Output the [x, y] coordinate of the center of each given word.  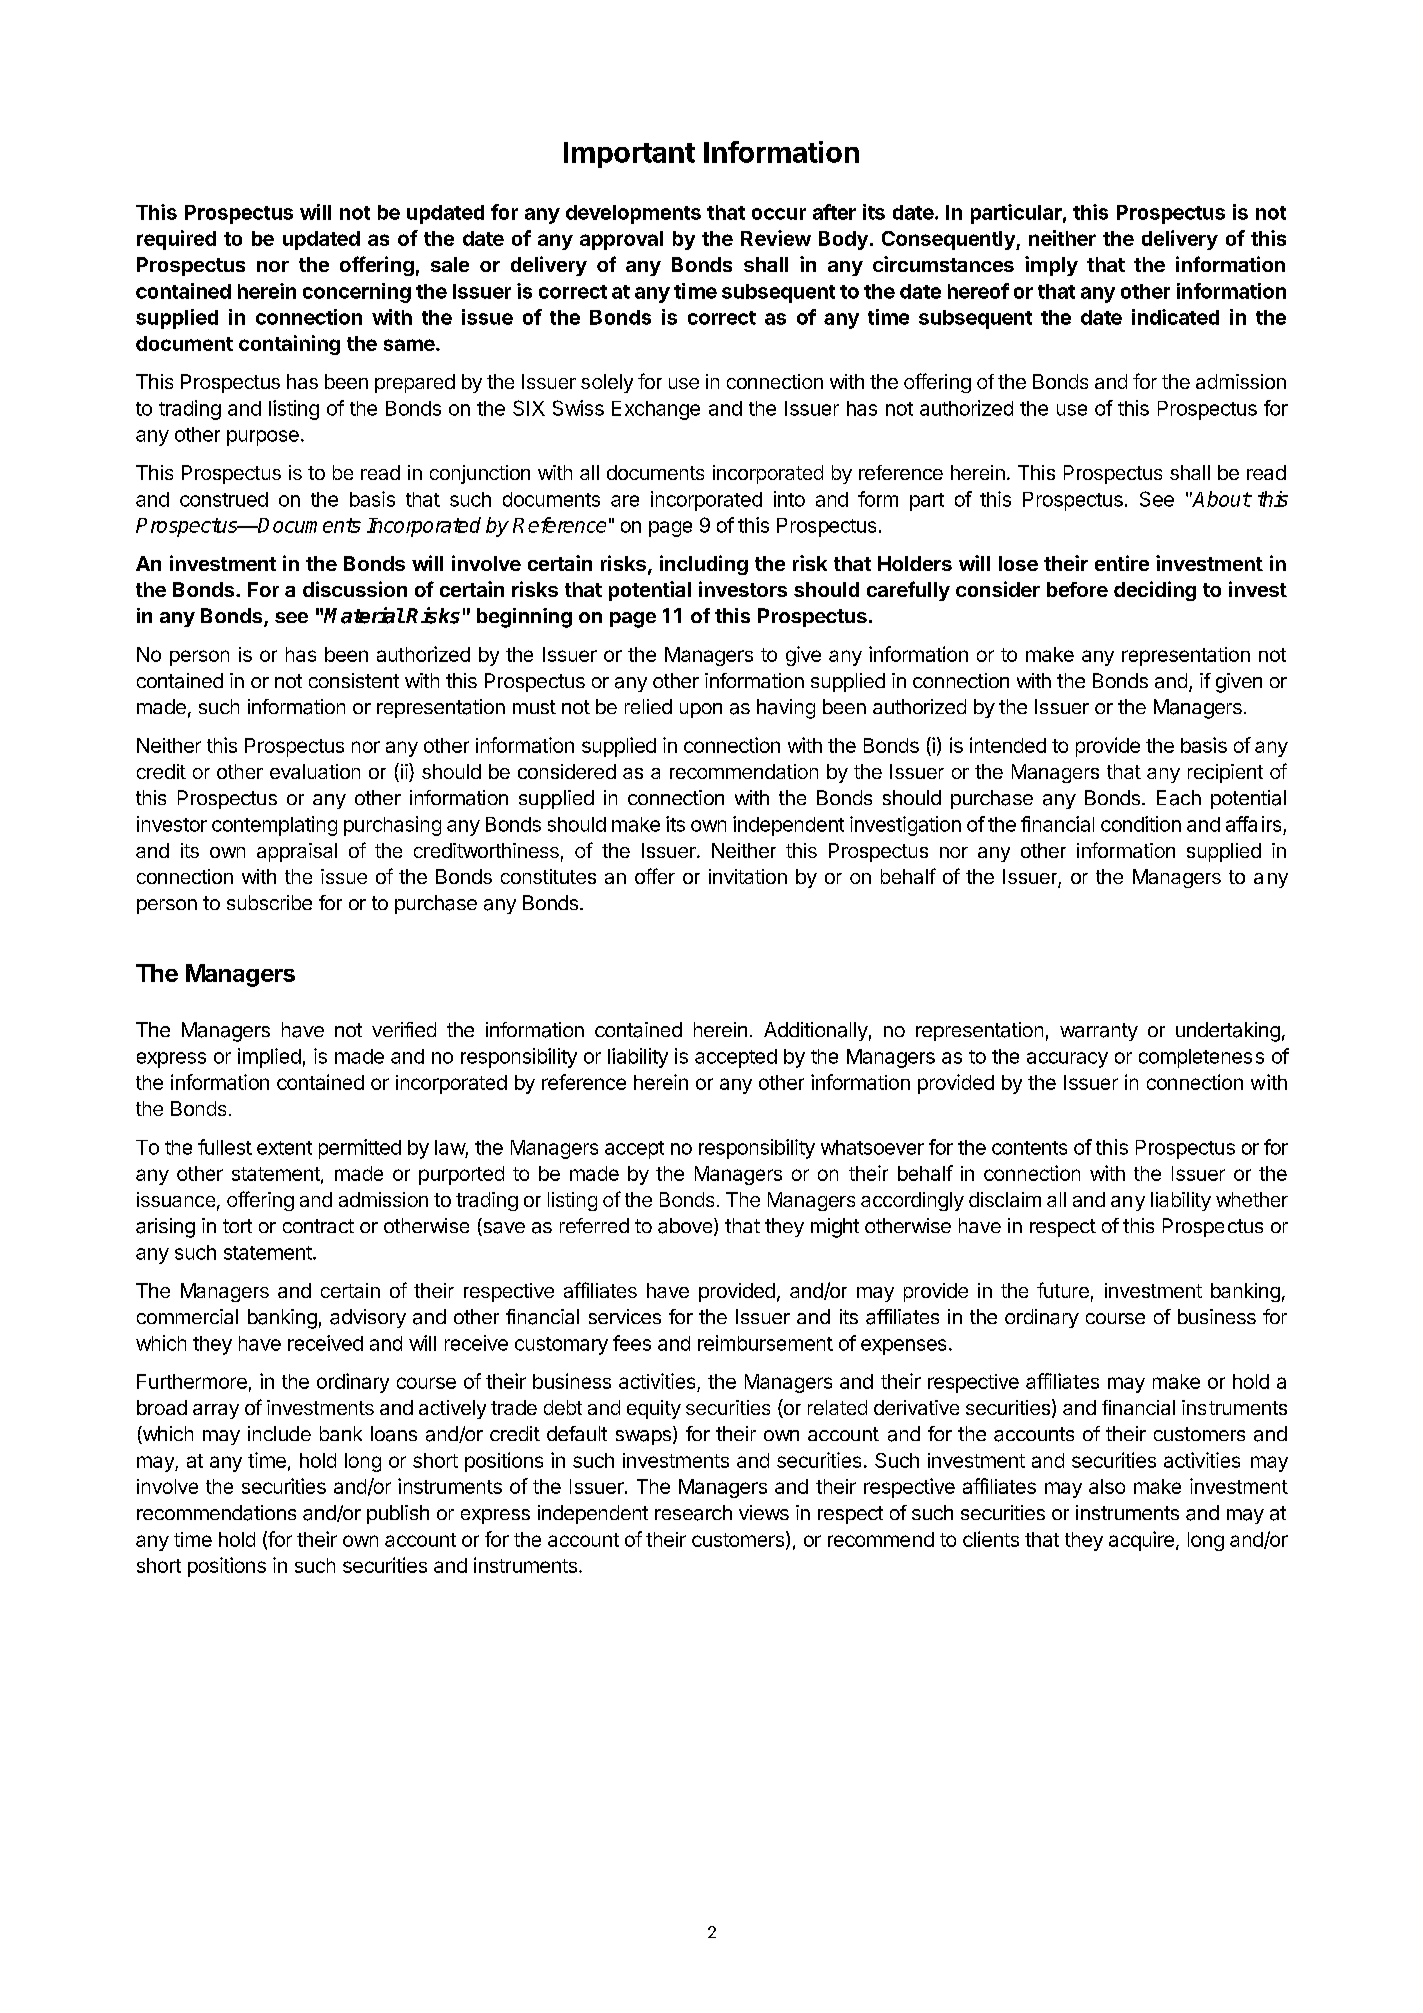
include [279, 1433]
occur [779, 214]
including [704, 565]
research [693, 1513]
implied [269, 1058]
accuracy [1067, 1060]
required [176, 240]
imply [1051, 266]
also [1107, 1486]
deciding [1155, 591]
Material [364, 615]
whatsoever [872, 1147]
